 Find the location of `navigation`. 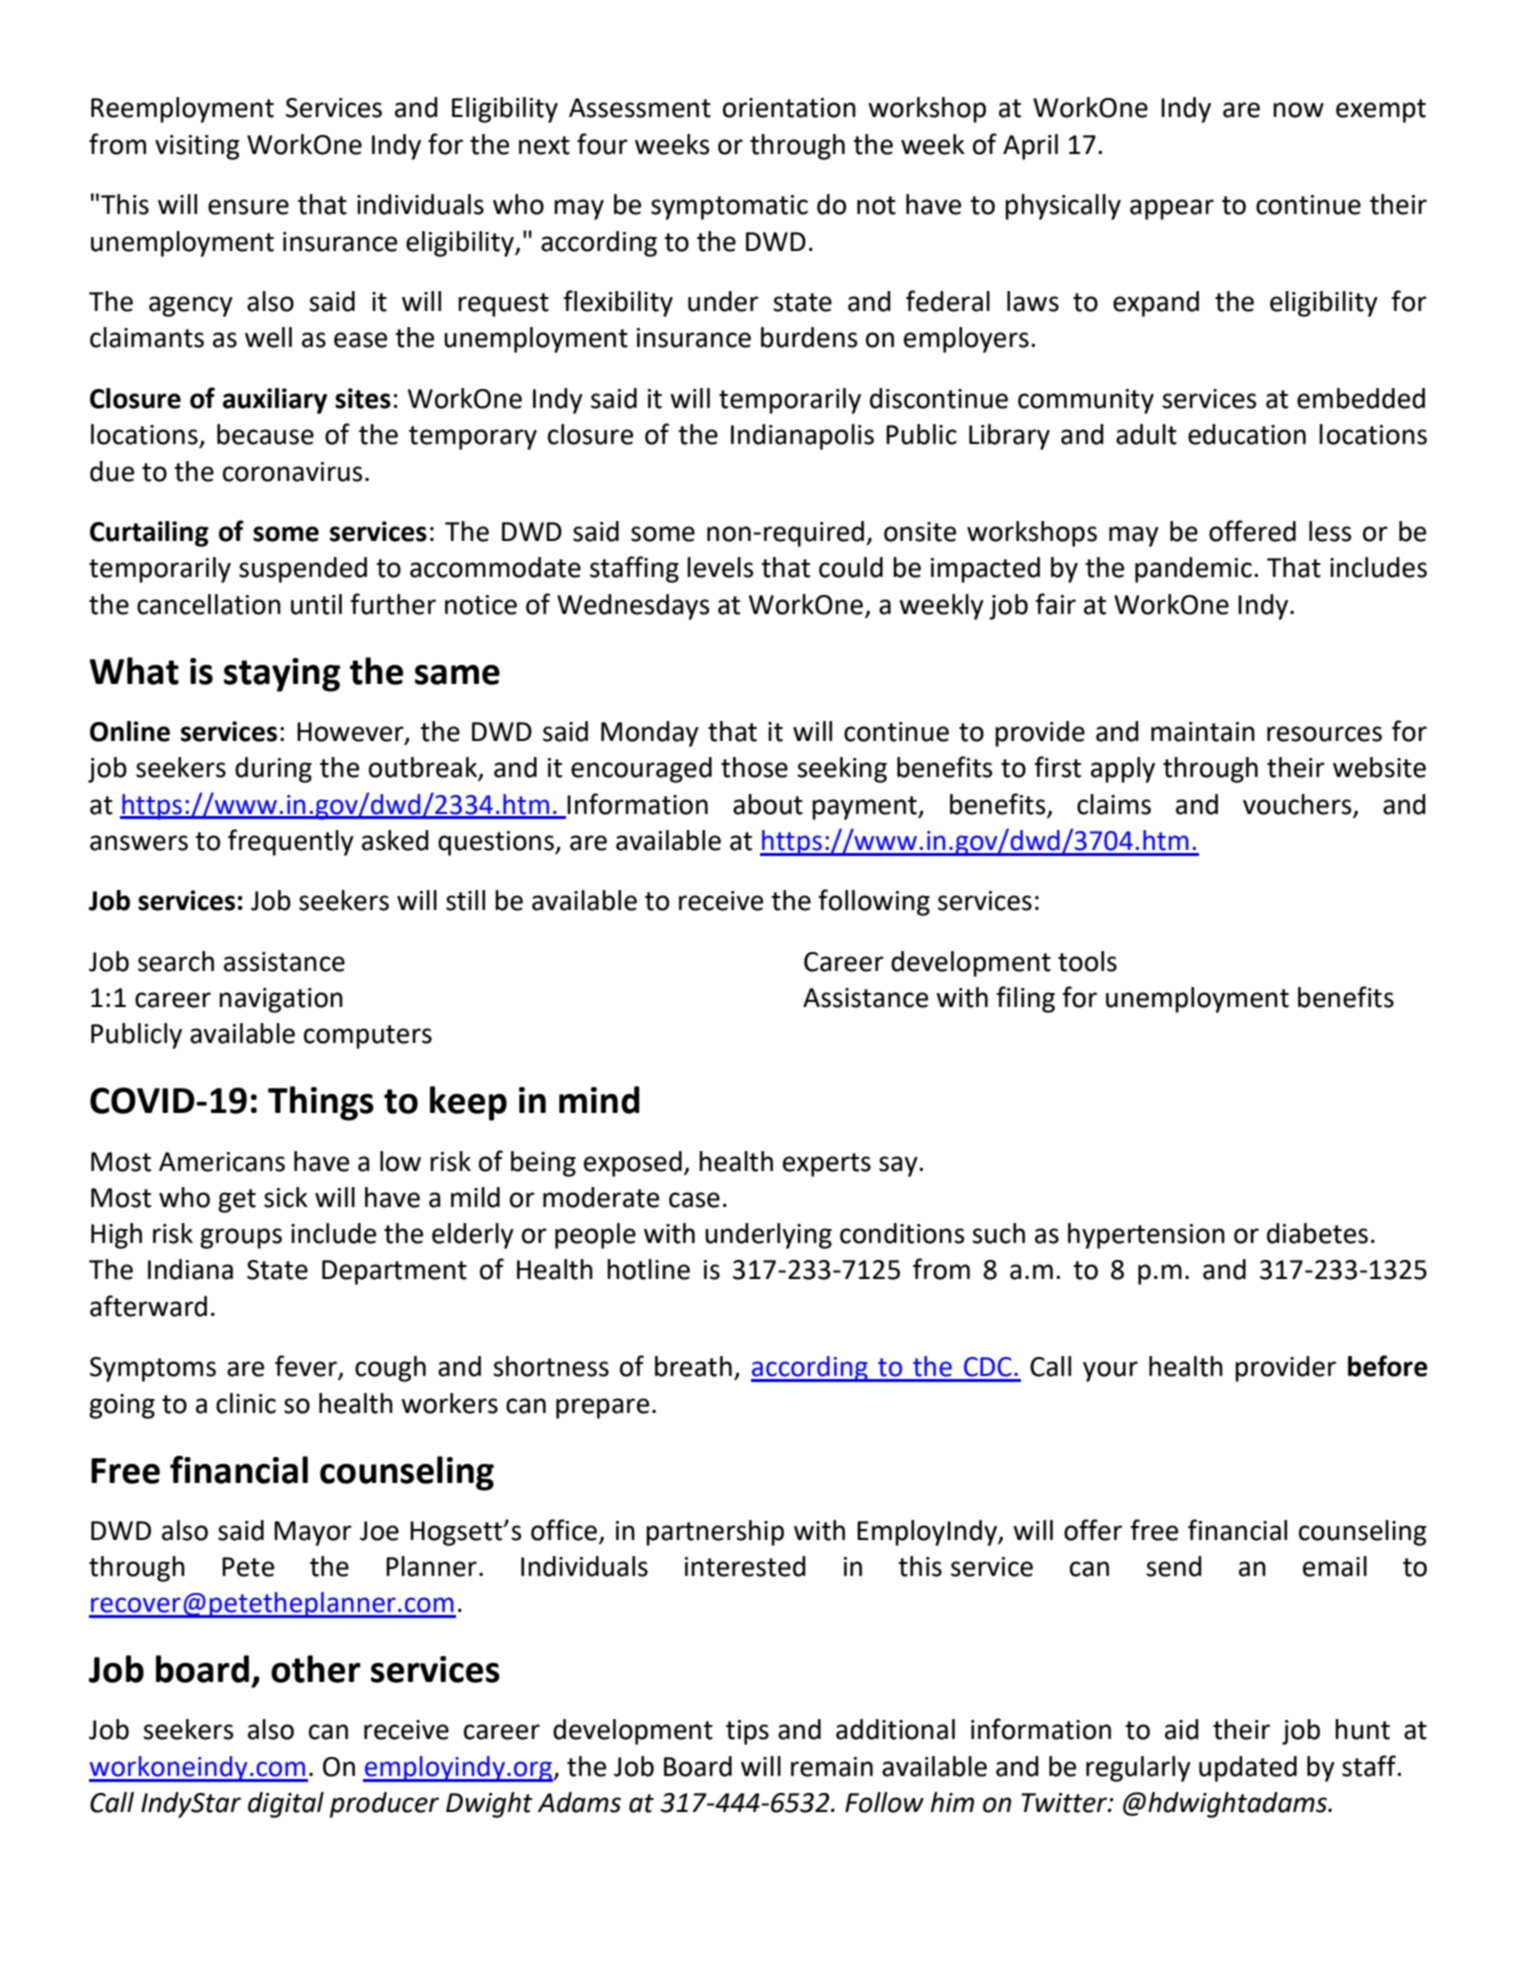

navigation is located at coordinates (281, 1000).
